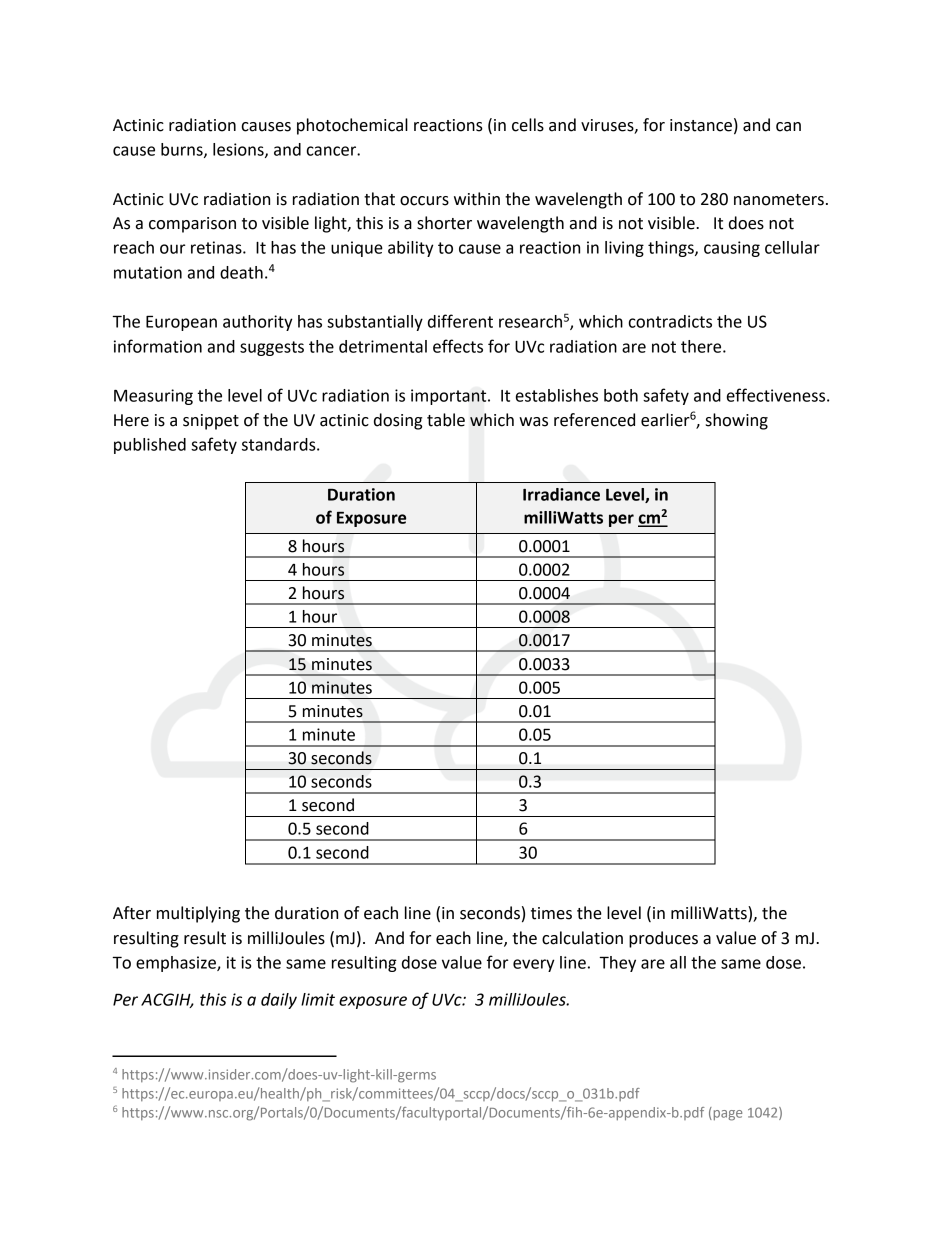 This screenshot has width=952, height=1233. I want to click on published, so click(150, 446).
